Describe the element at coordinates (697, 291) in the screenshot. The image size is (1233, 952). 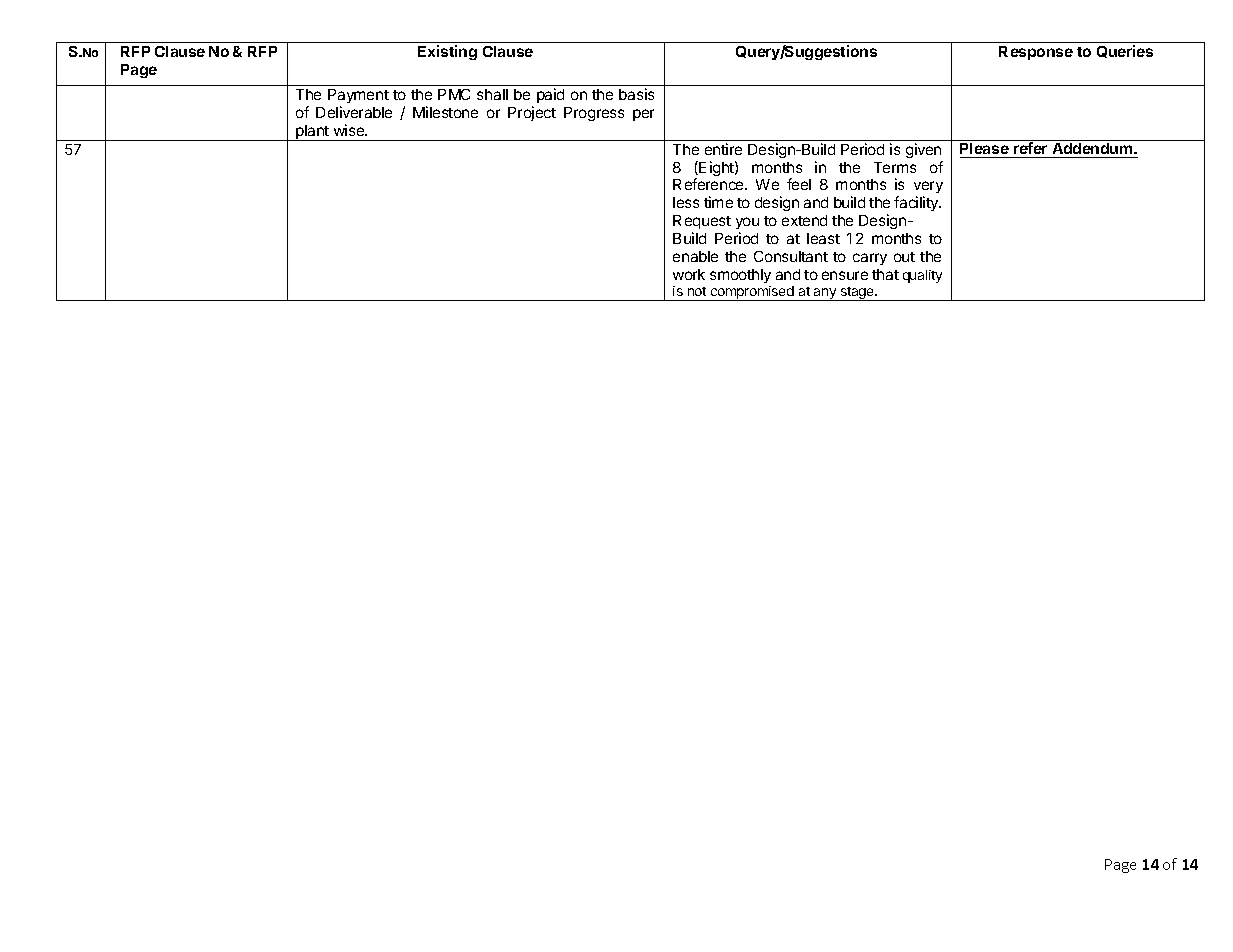
I see `not` at that location.
